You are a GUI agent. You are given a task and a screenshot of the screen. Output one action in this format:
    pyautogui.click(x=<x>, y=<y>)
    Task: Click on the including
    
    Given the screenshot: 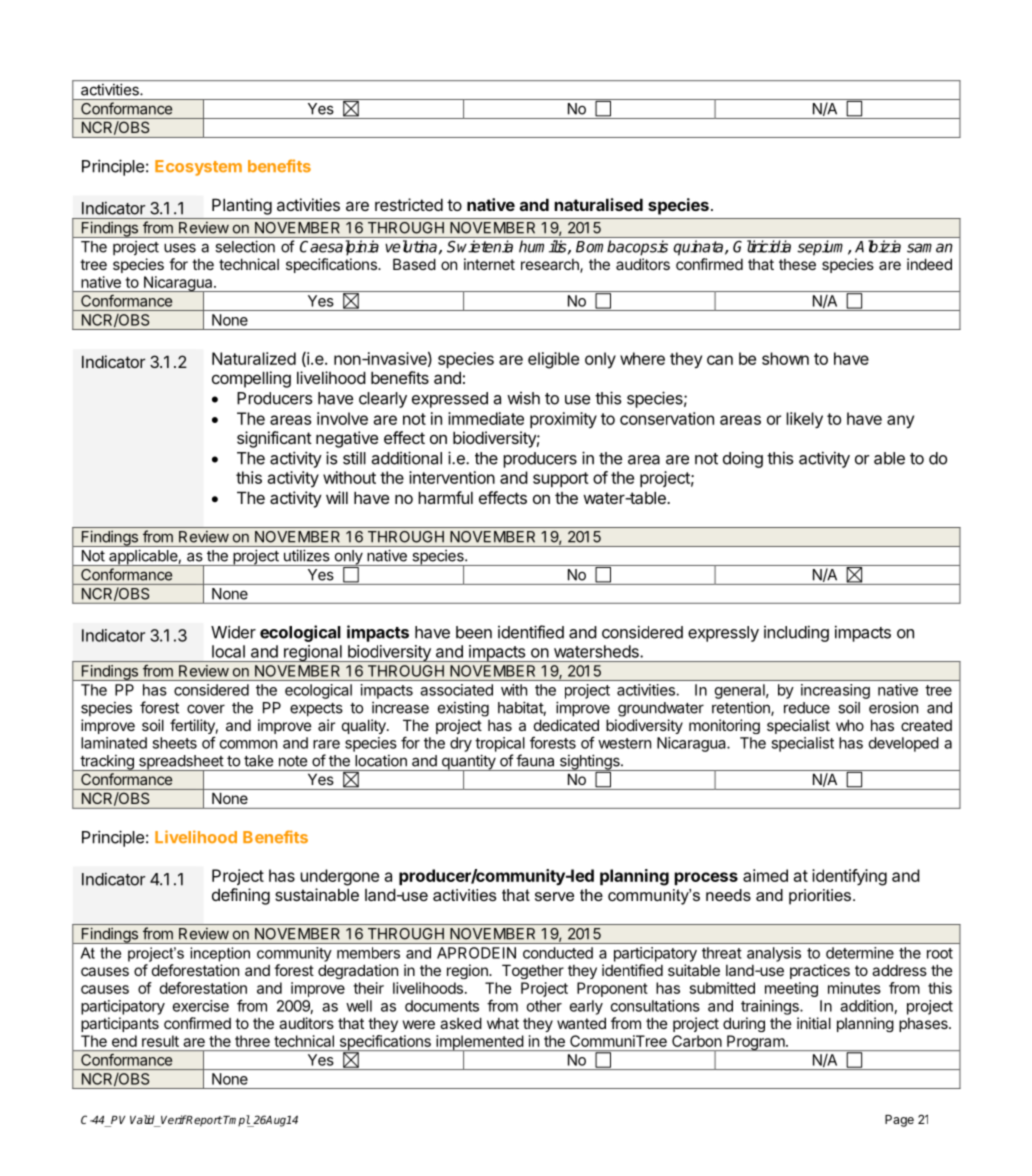 What is the action you would take?
    pyautogui.click(x=796, y=633)
